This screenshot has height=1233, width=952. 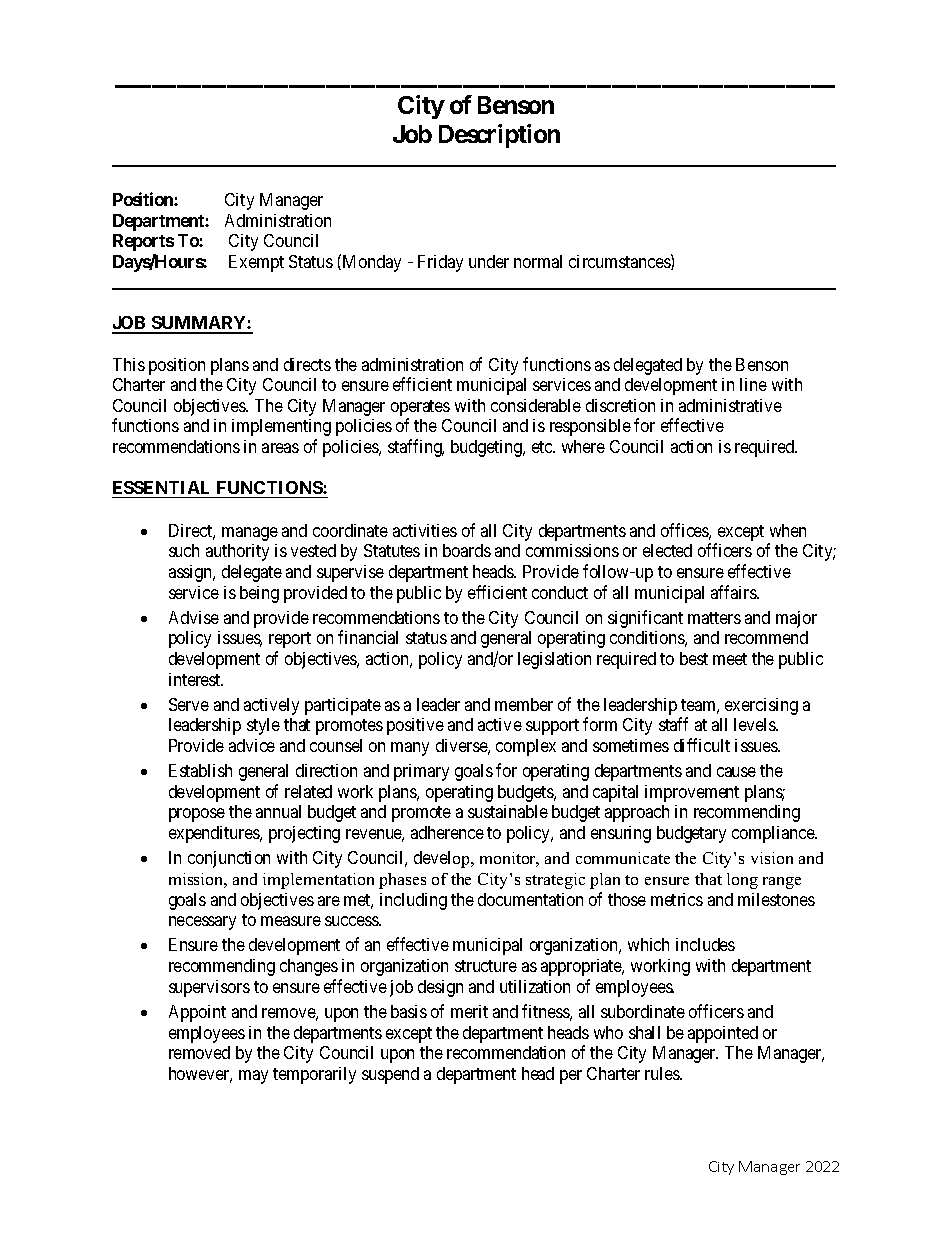 I want to click on such, so click(x=184, y=550).
